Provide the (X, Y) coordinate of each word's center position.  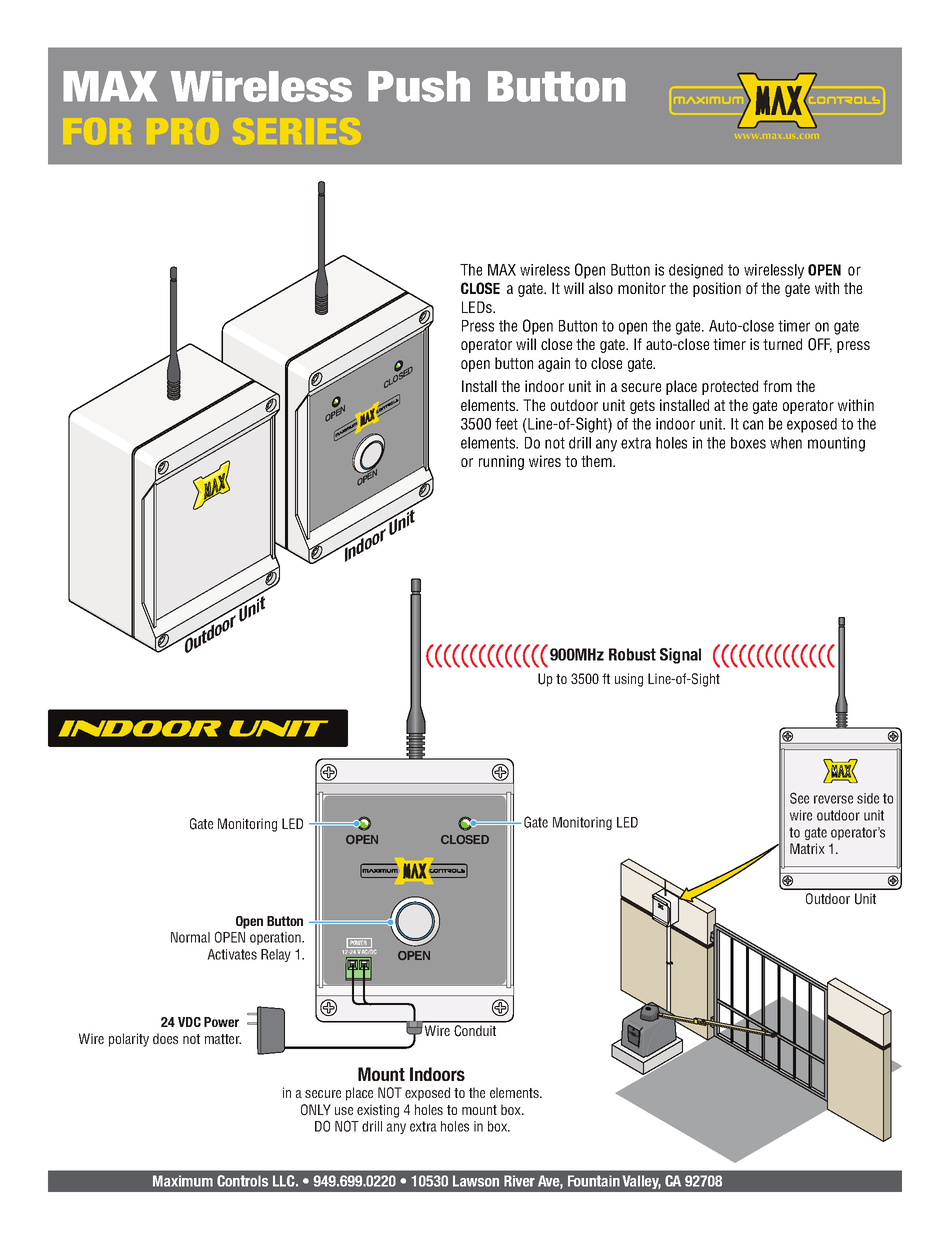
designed (696, 271)
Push (419, 86)
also (601, 288)
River (519, 1181)
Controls (242, 1181)
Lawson (476, 1181)
